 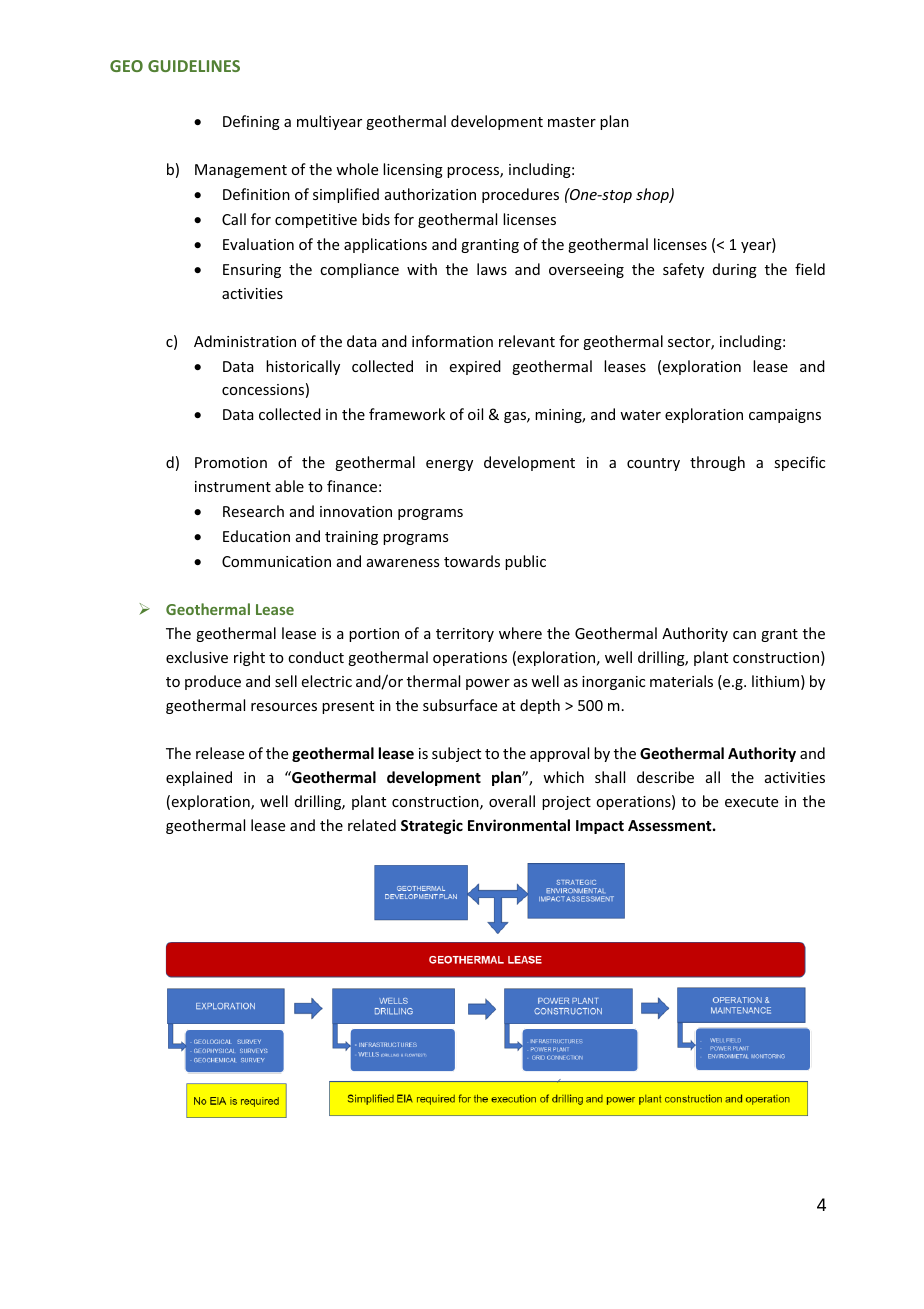 I want to click on laws, so click(x=492, y=269).
